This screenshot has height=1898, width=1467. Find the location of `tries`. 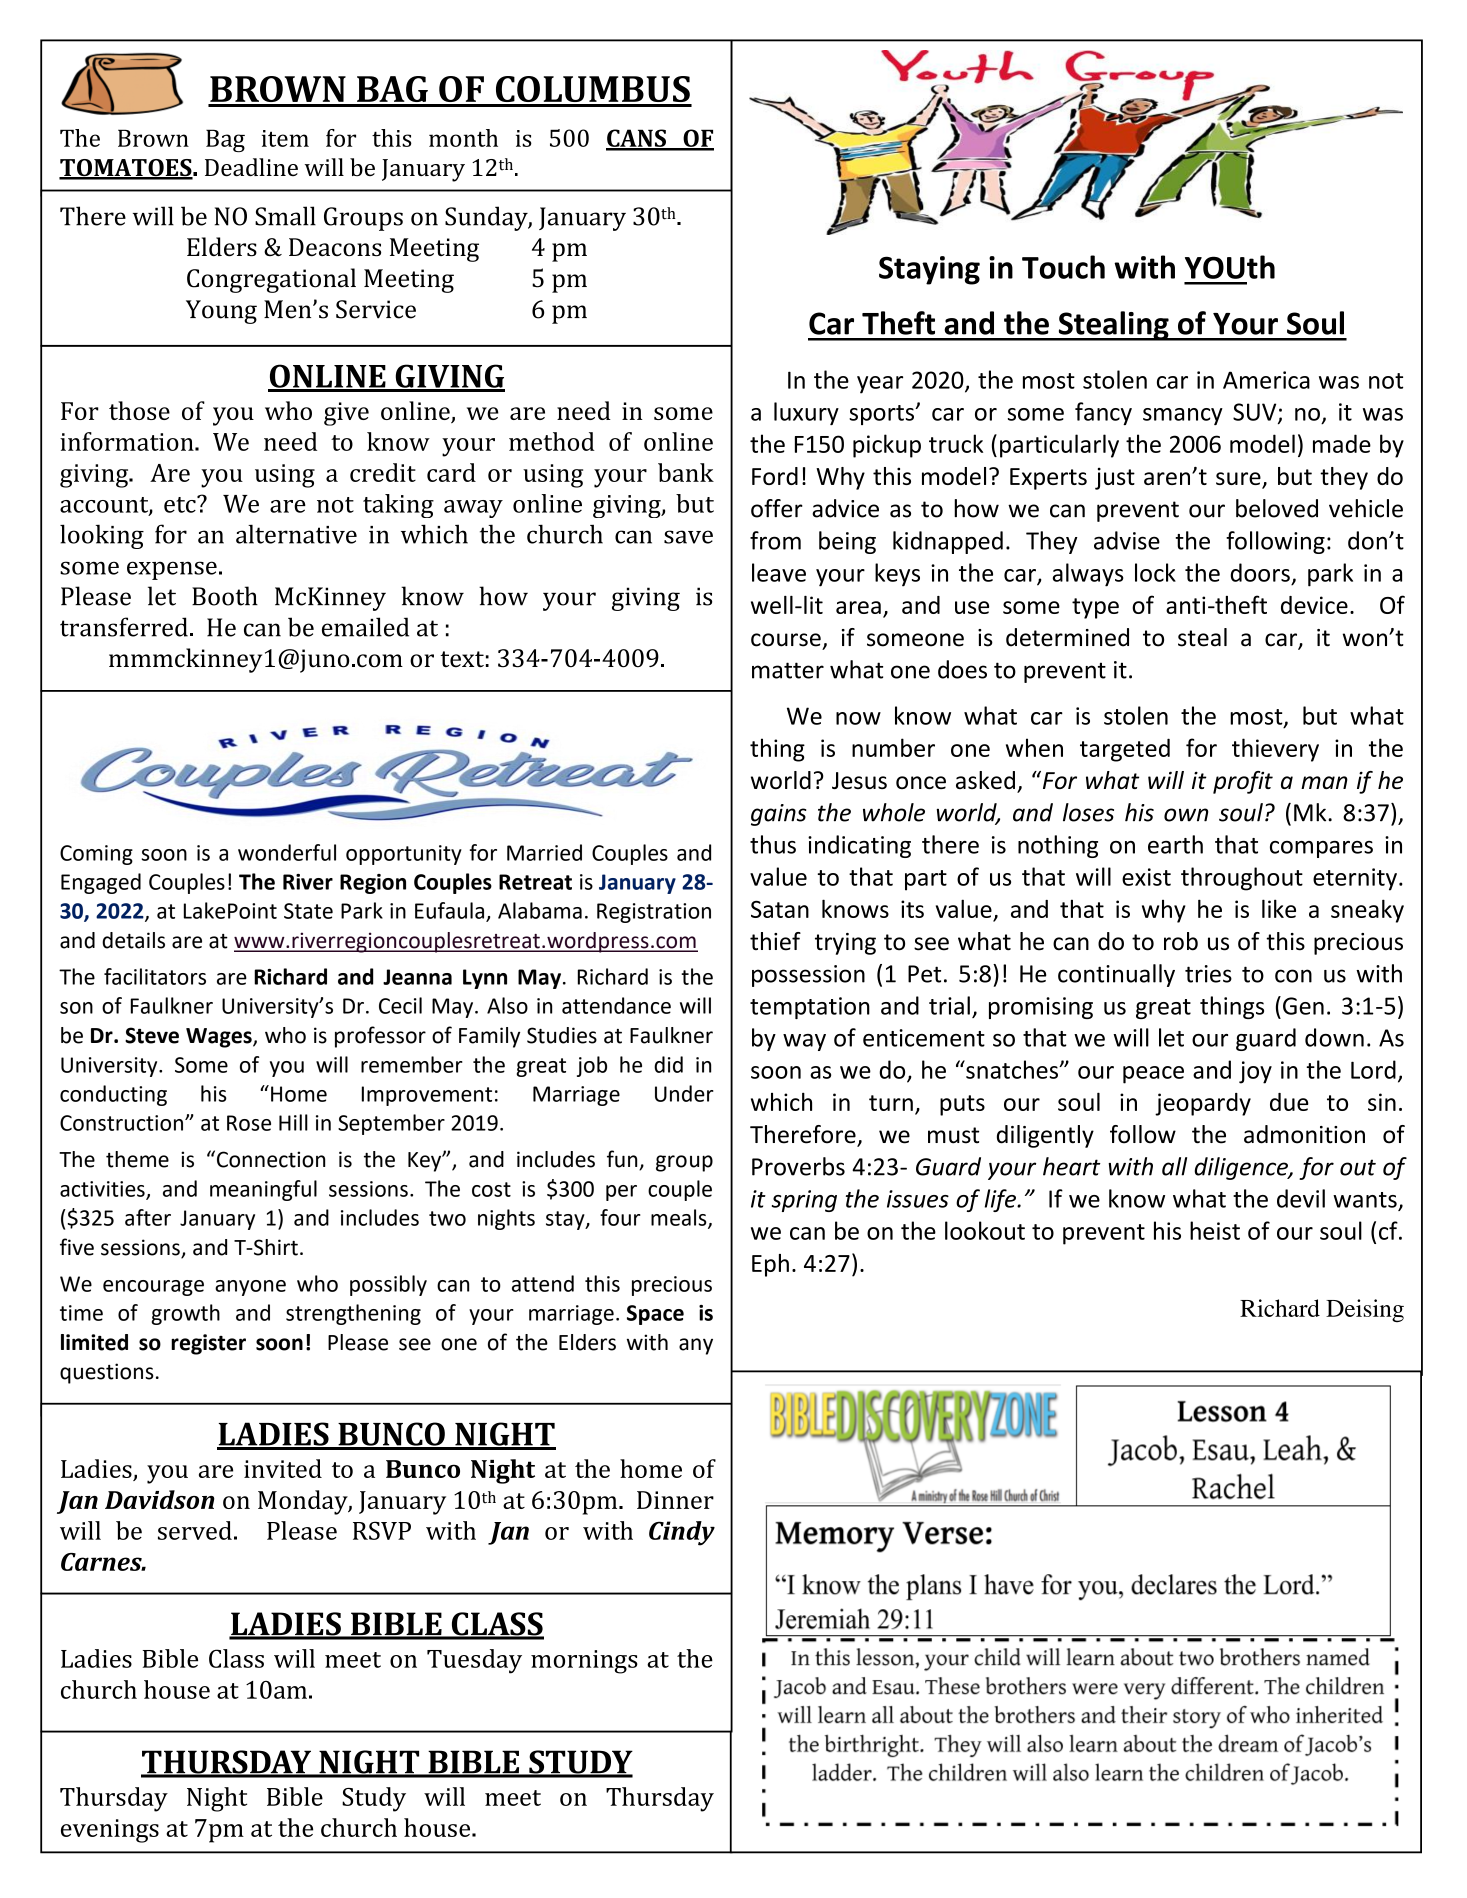

tries is located at coordinates (1208, 974).
